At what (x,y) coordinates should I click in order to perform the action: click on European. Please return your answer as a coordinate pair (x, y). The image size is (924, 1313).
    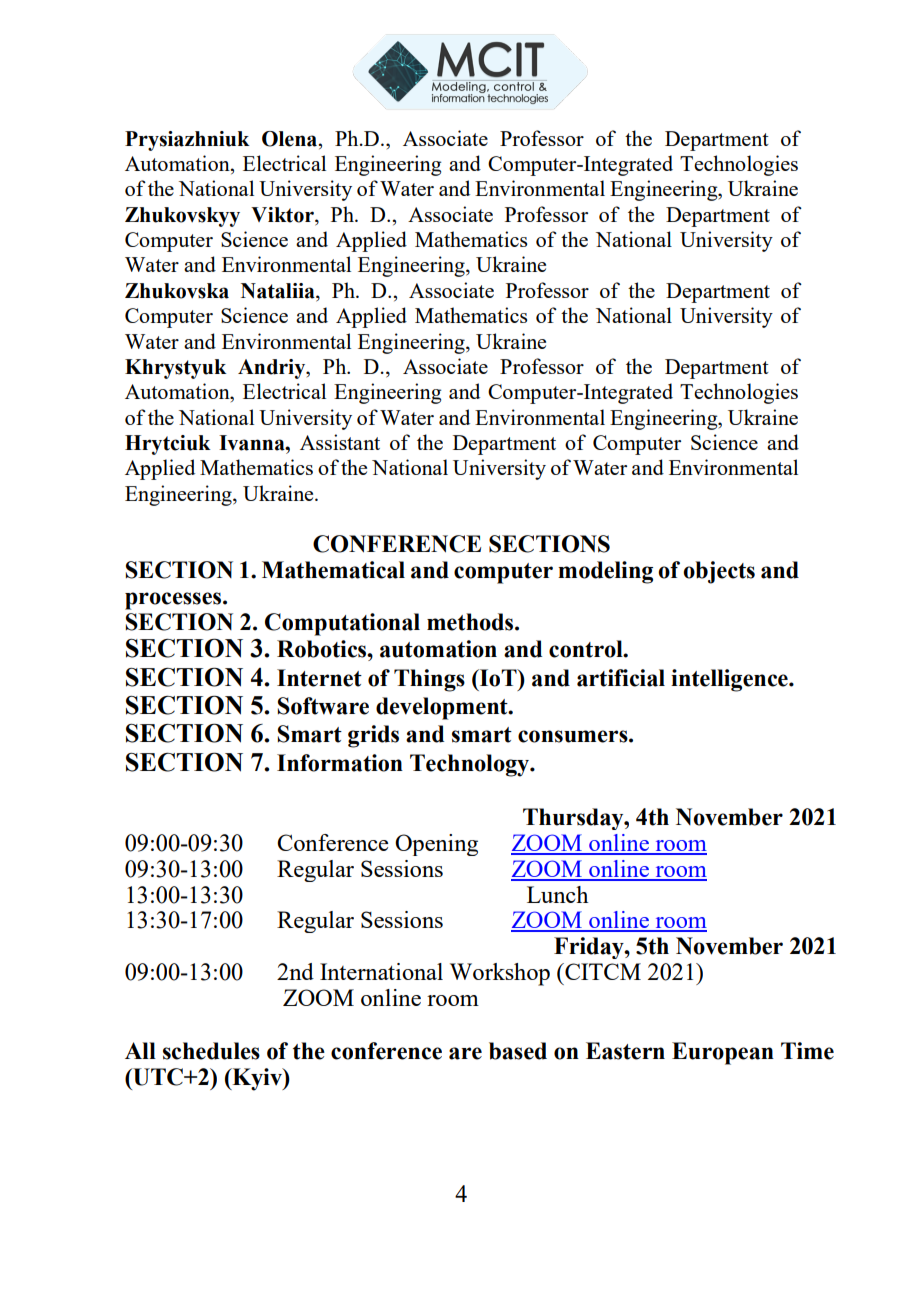
    Looking at the image, I should click on (723, 1053).
